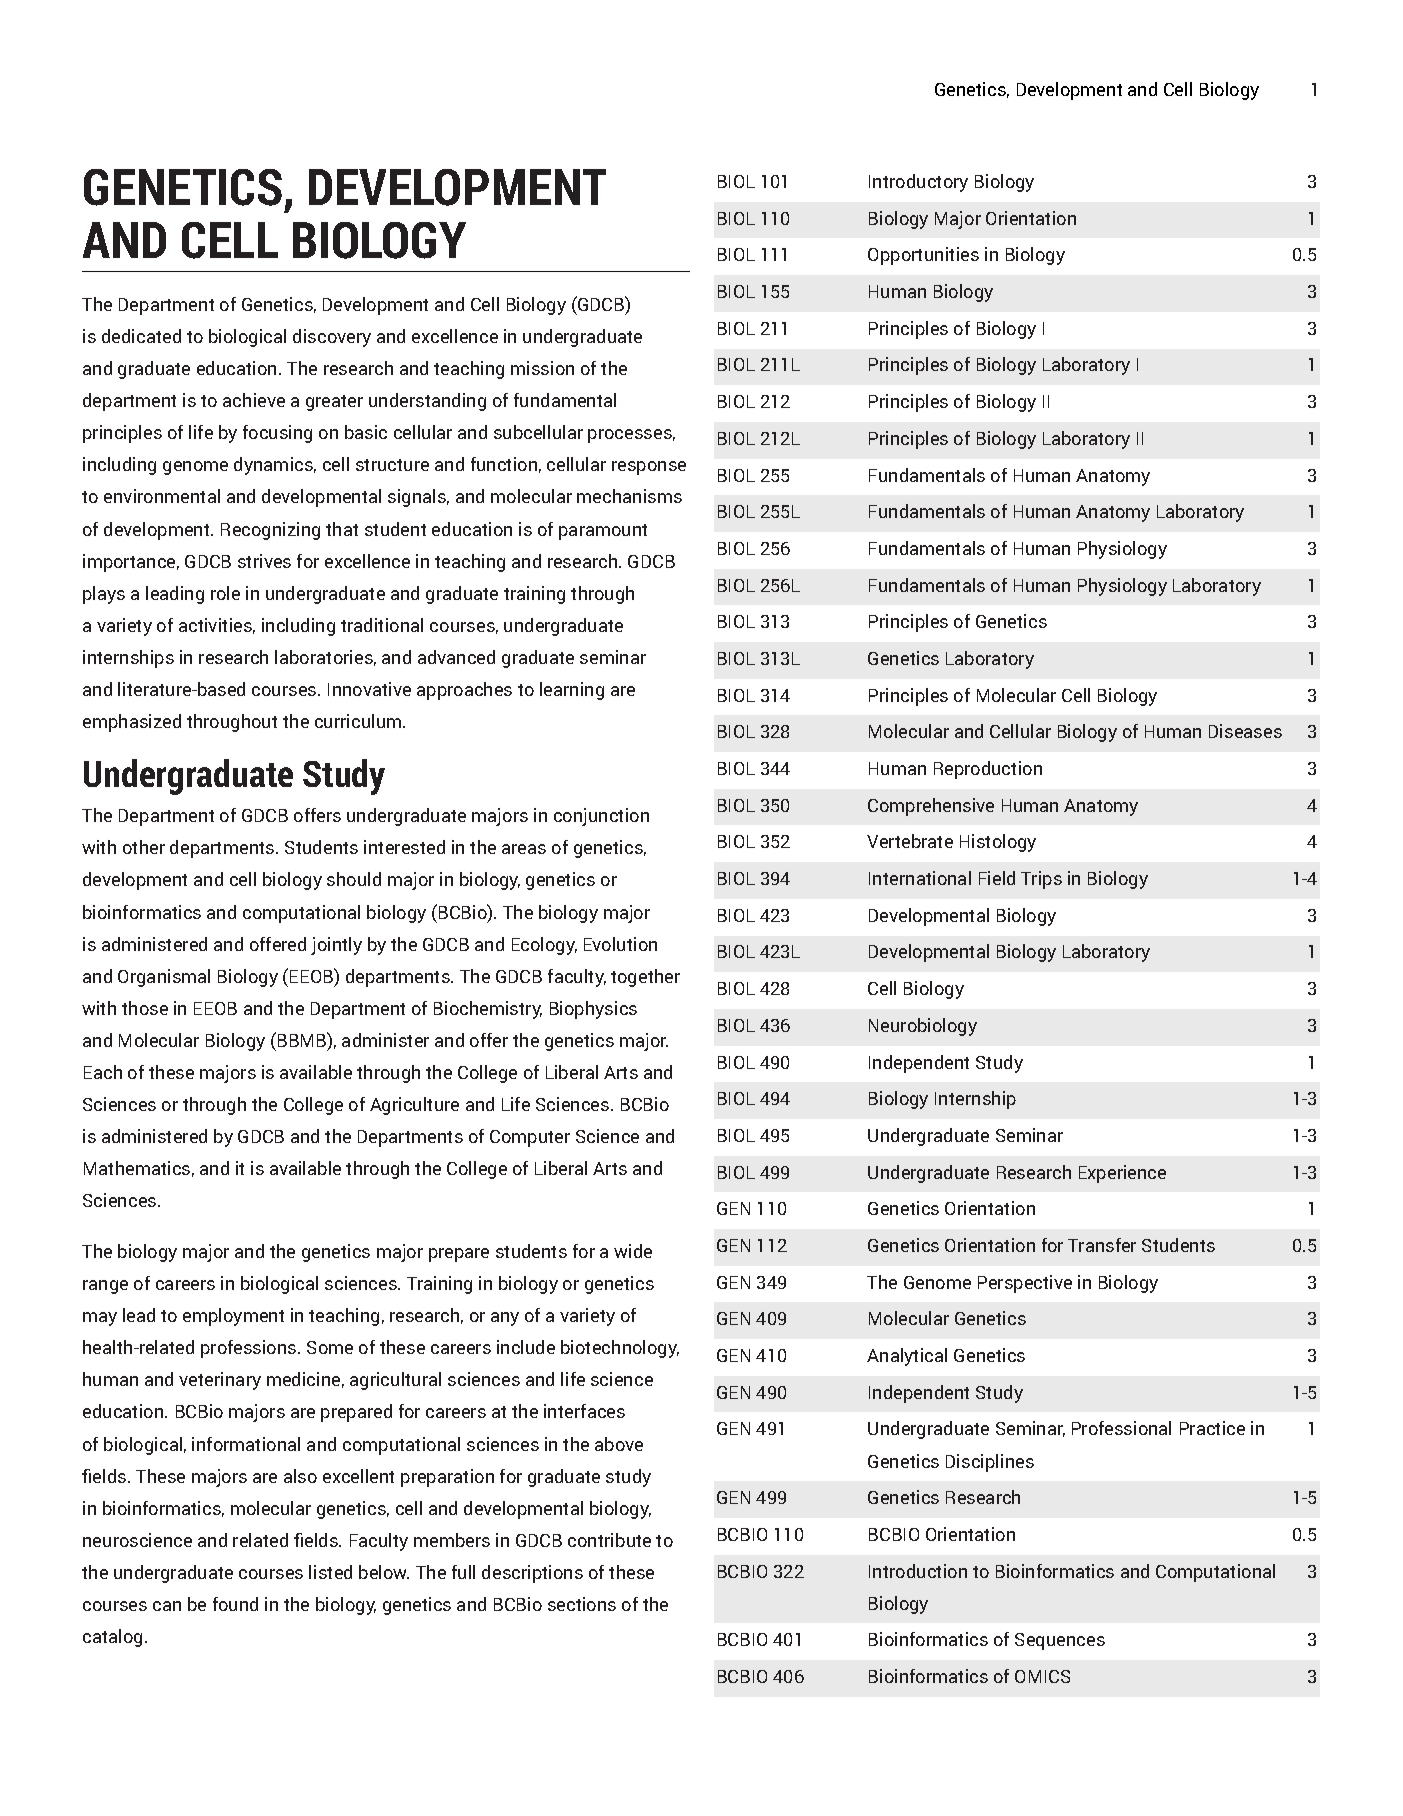 Image resolution: width=1403 pixels, height=1816 pixels. Describe the element at coordinates (923, 256) in the image. I see `Opportunities` at that location.
